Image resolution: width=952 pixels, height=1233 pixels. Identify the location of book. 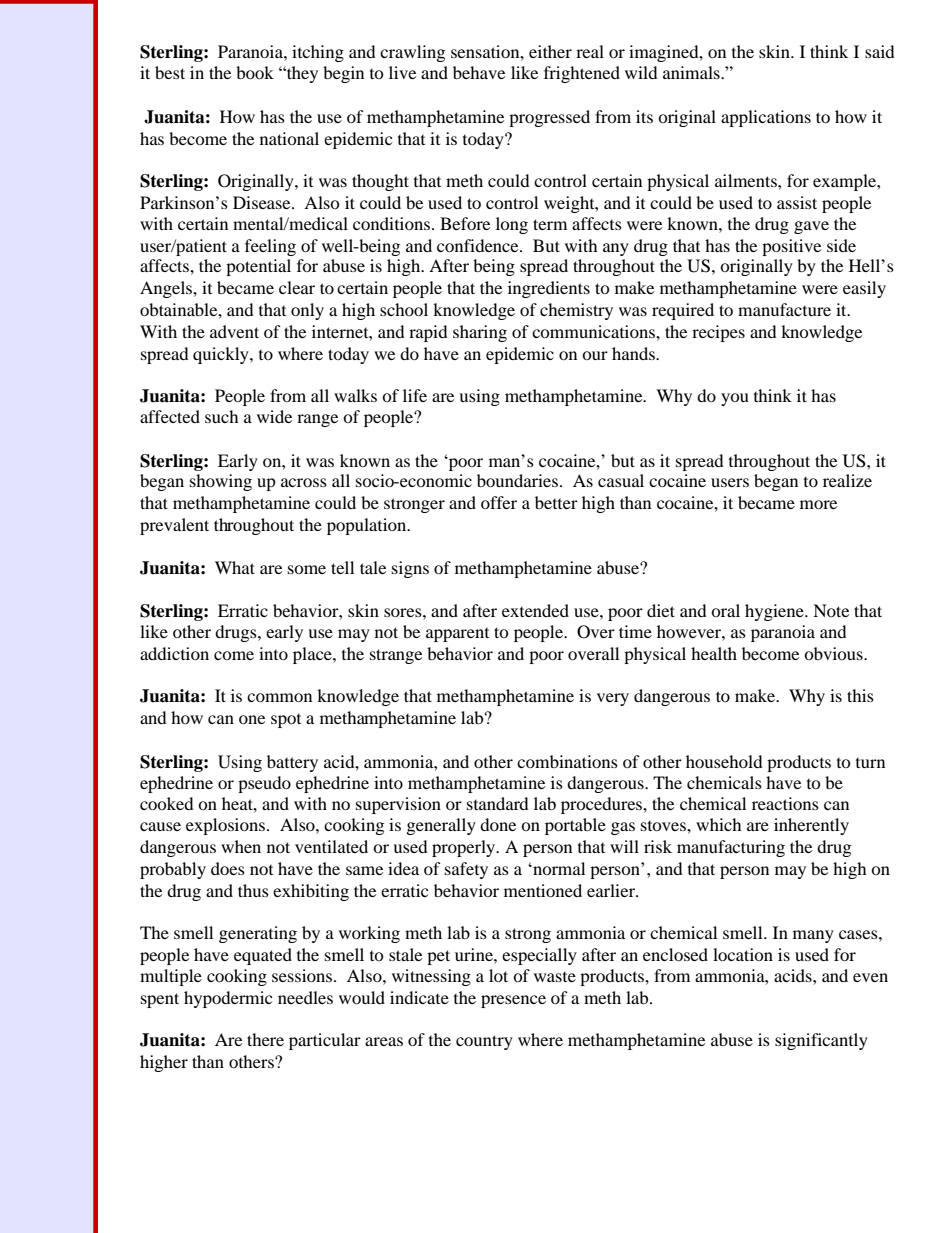
(255, 72).
